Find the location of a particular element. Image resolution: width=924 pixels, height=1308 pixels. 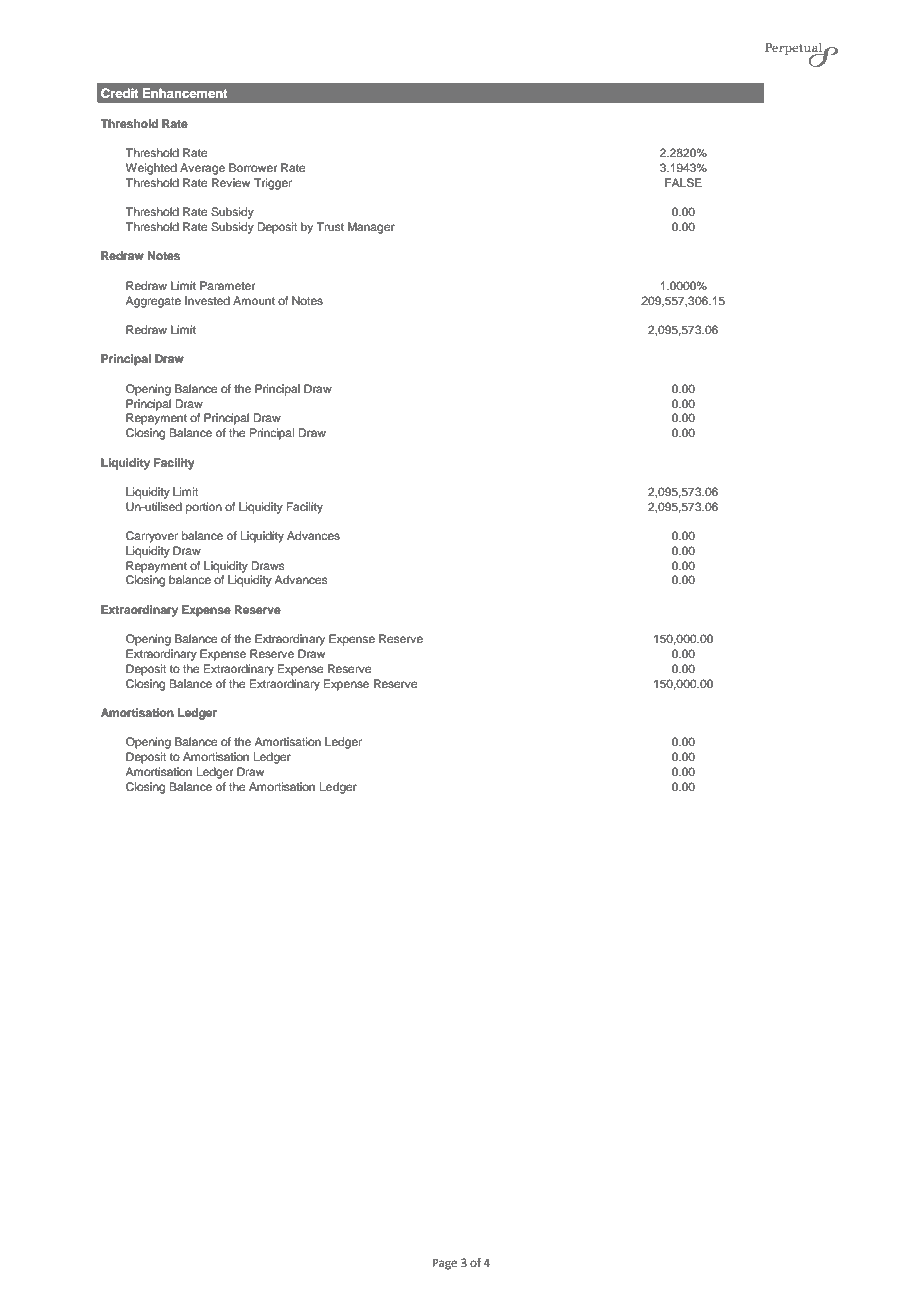

Carryover is located at coordinates (152, 537).
